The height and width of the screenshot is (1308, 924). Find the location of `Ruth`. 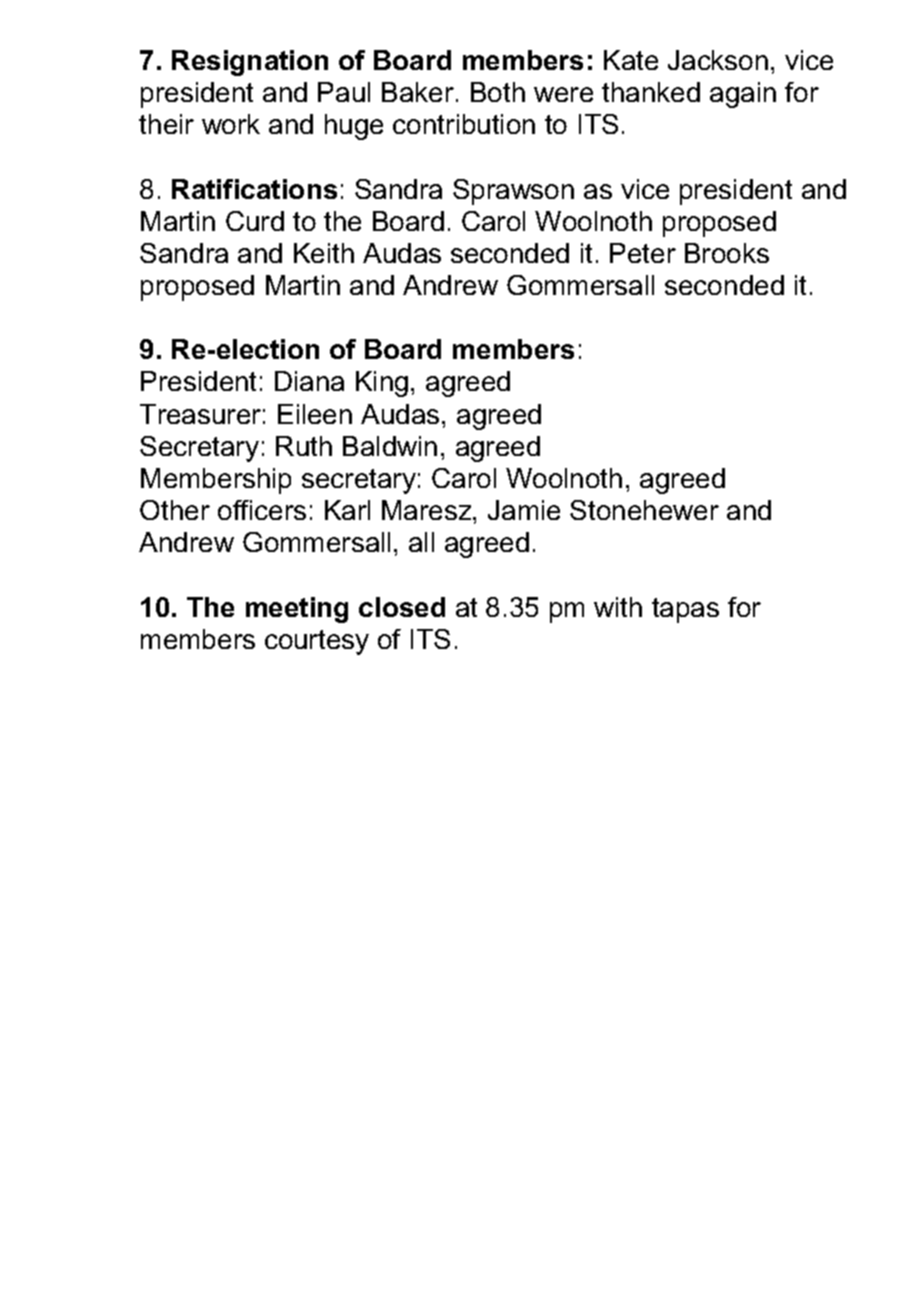

Ruth is located at coordinates (304, 446).
